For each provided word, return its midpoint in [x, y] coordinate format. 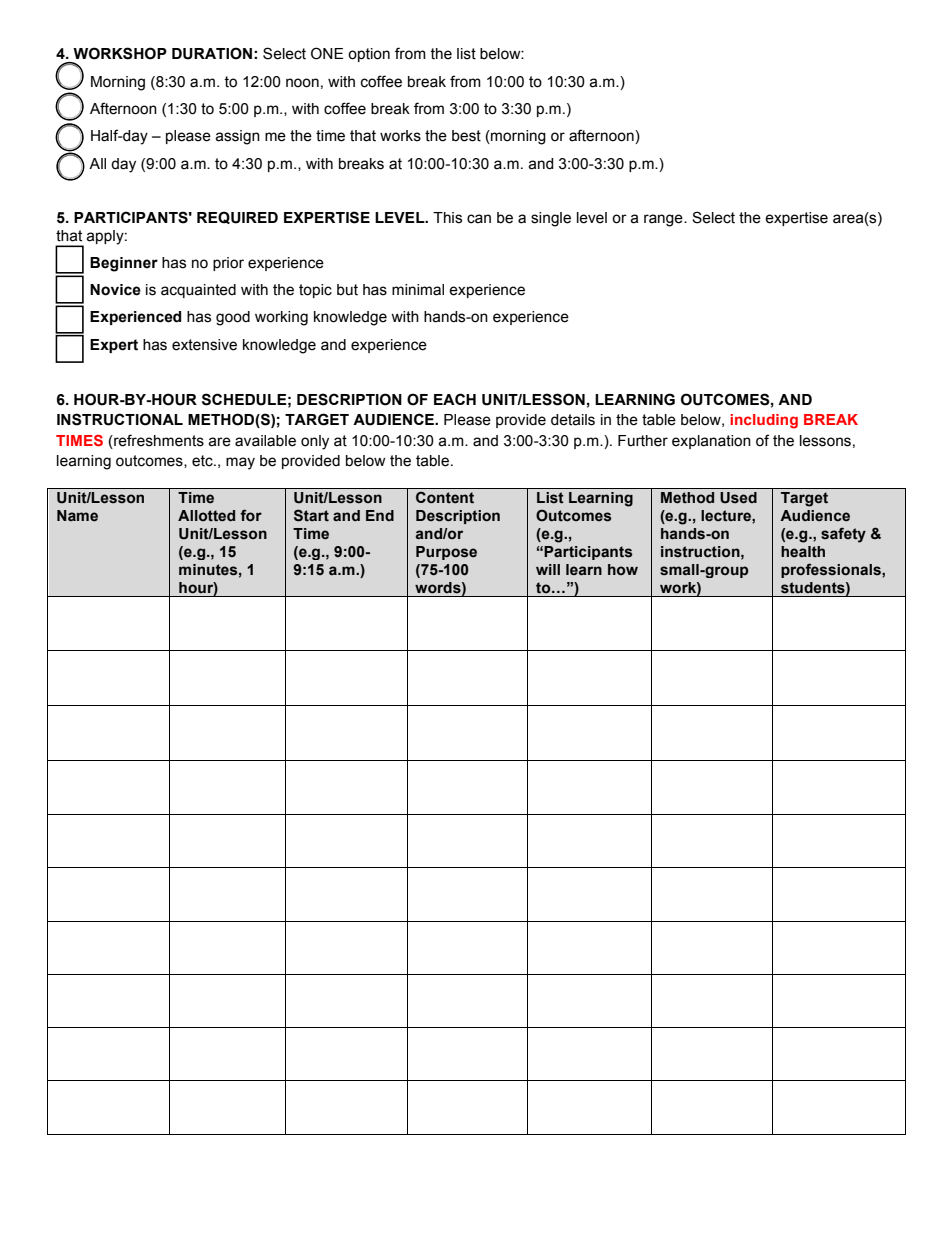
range [664, 220]
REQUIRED [237, 217]
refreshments [158, 440]
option [369, 55]
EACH [455, 399]
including [764, 421]
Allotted [206, 516]
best [466, 136]
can [479, 219]
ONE [327, 53]
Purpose [446, 553]
